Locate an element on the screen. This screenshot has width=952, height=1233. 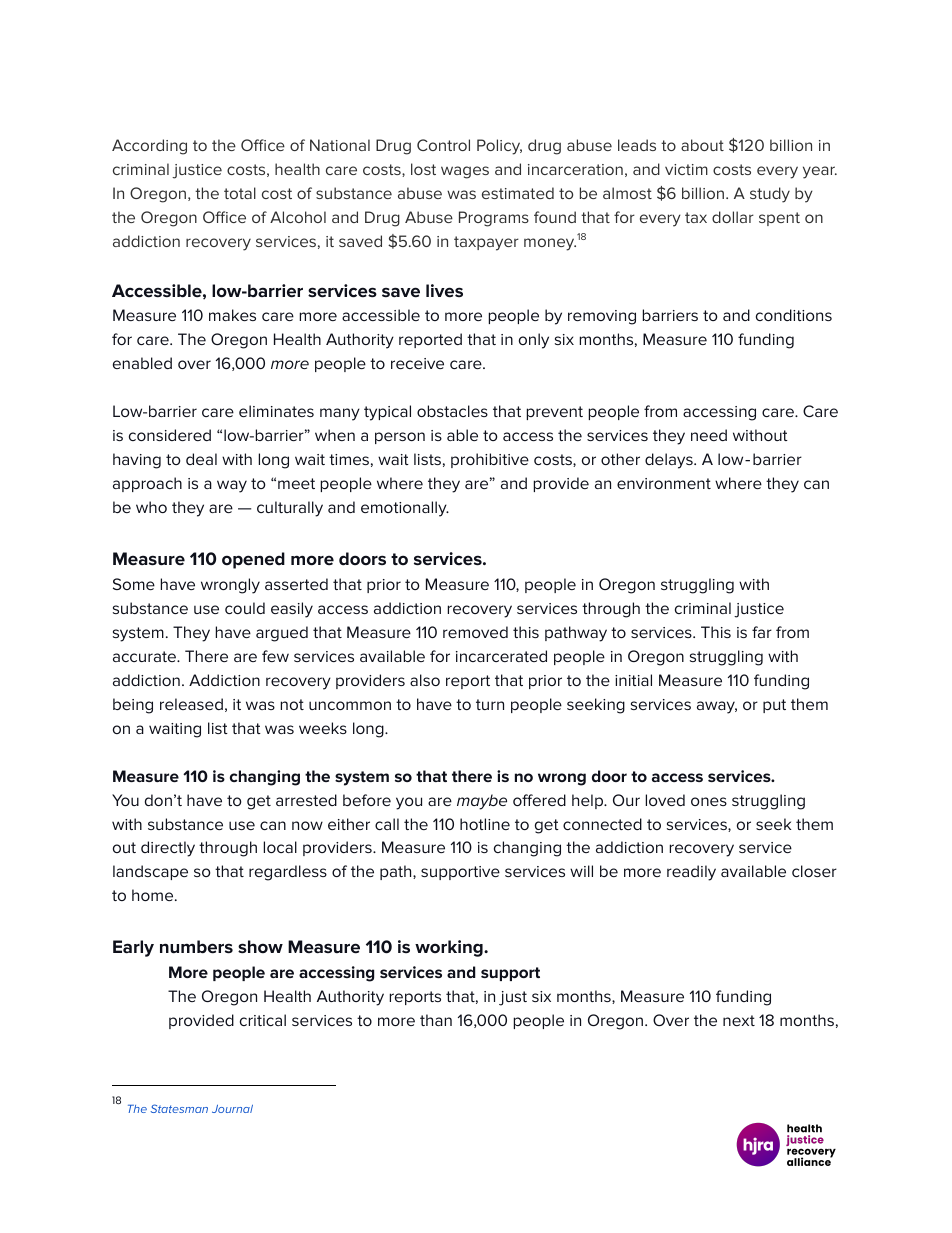
ones is located at coordinates (709, 801).
